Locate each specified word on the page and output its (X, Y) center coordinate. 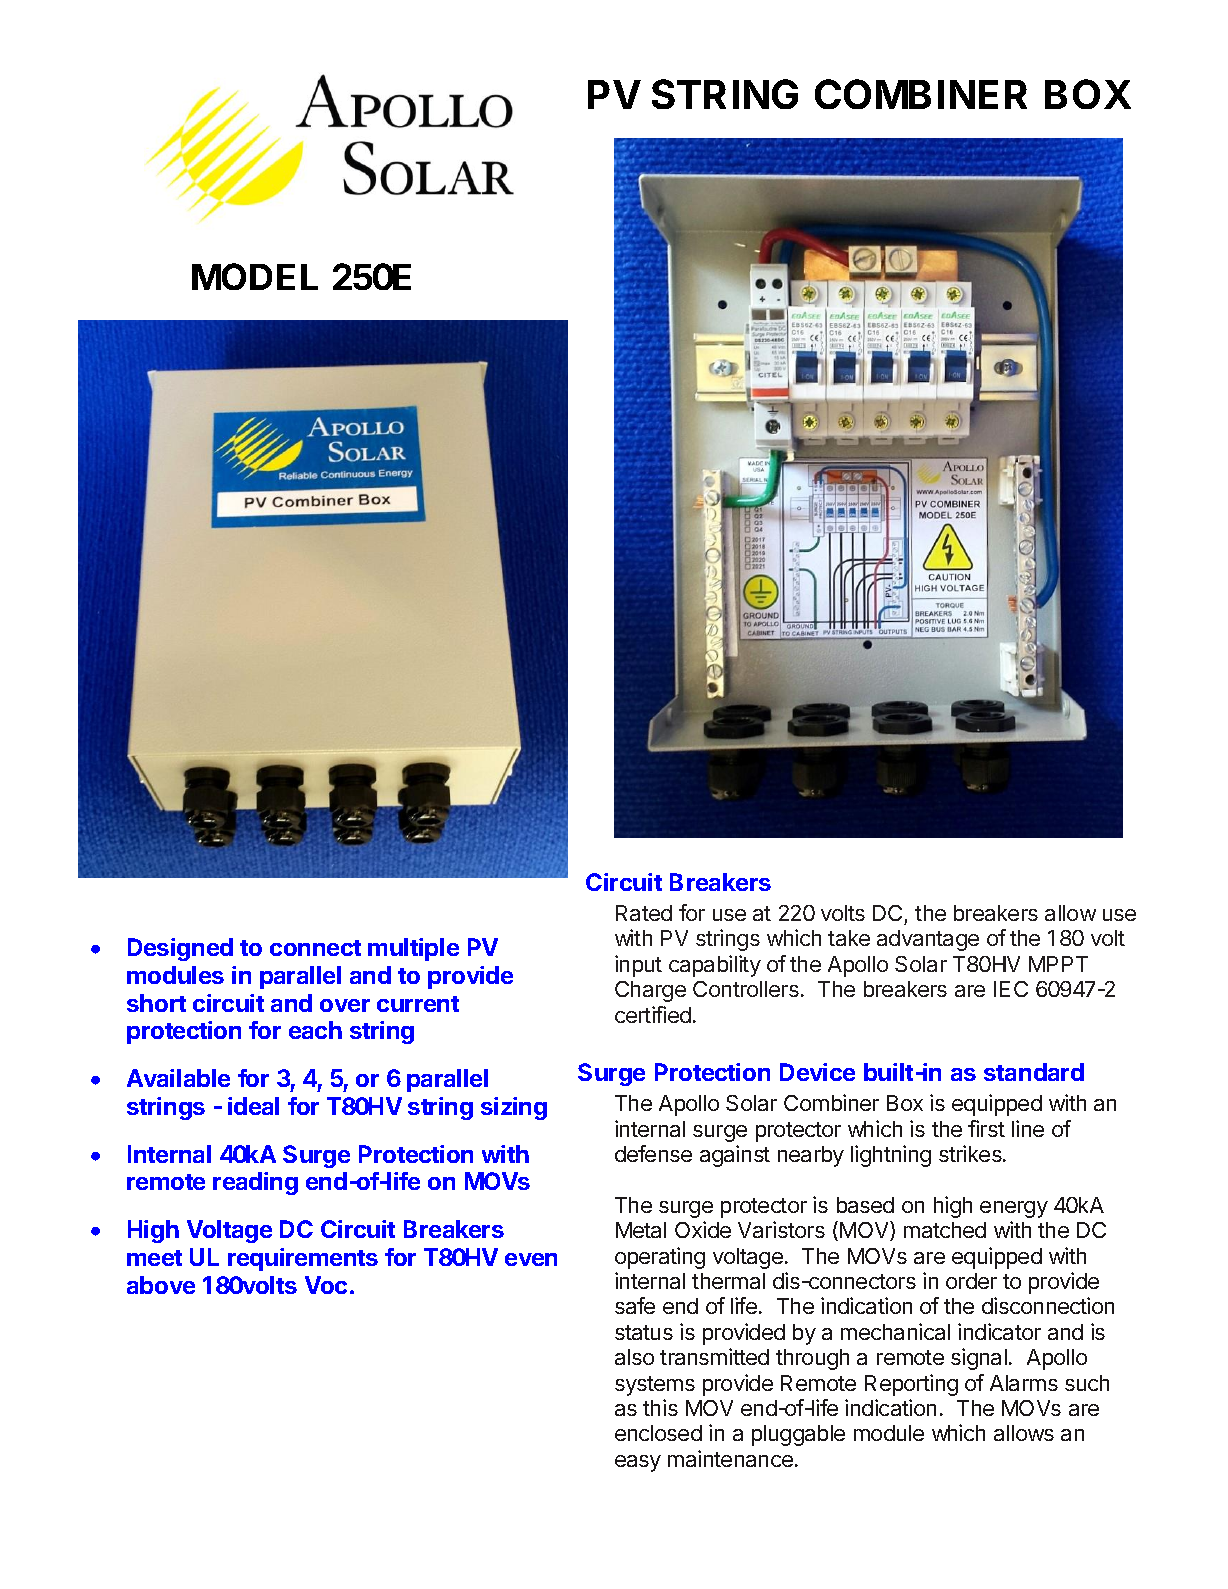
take (849, 938)
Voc (326, 1285)
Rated (644, 913)
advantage (928, 940)
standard (1034, 1072)
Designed (180, 949)
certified (653, 1014)
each (315, 1030)
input (638, 966)
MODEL (255, 276)
